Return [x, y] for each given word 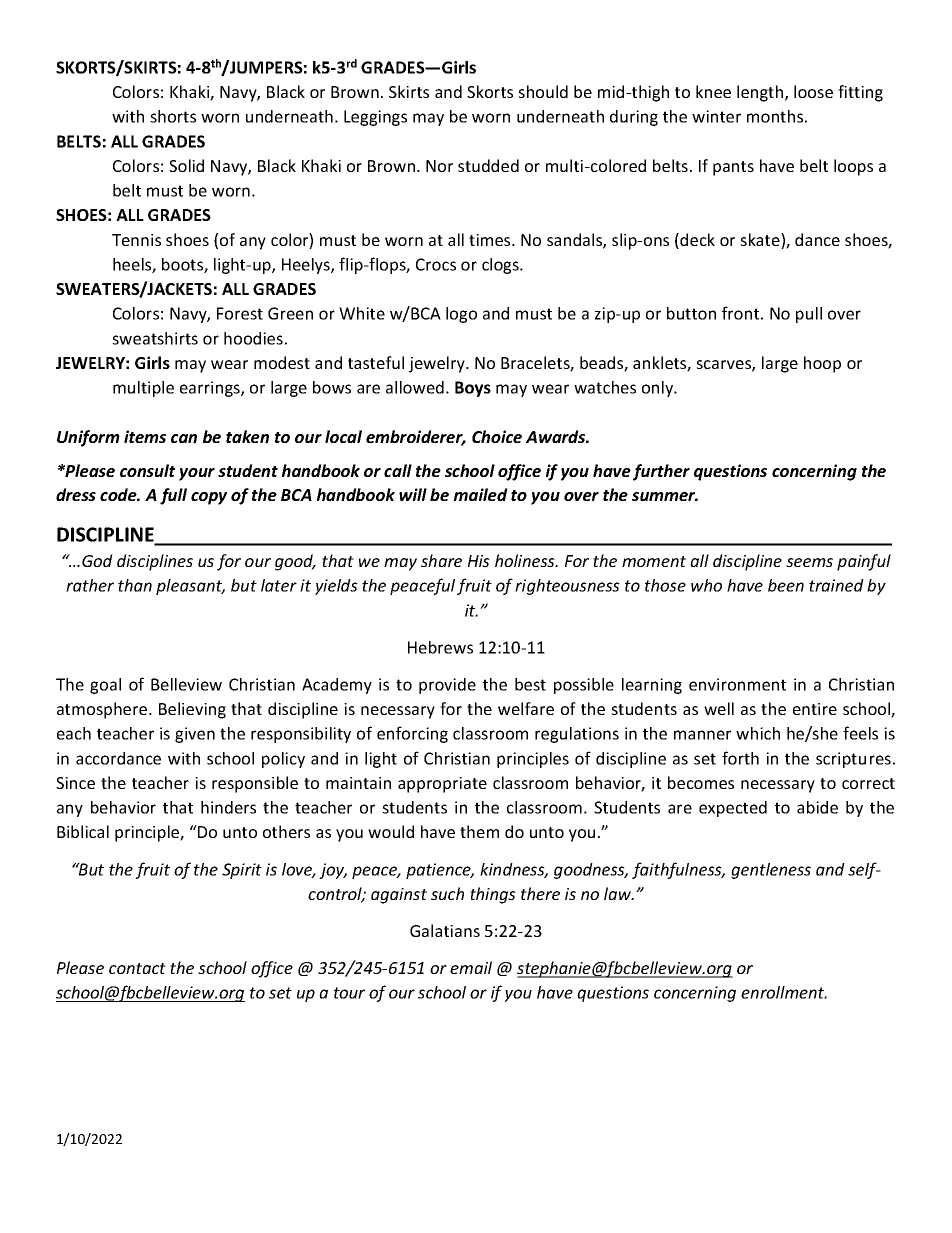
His [479, 561]
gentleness [771, 871]
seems [809, 562]
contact [137, 968]
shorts [173, 116]
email [471, 967]
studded [488, 165]
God [97, 560]
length [761, 93]
